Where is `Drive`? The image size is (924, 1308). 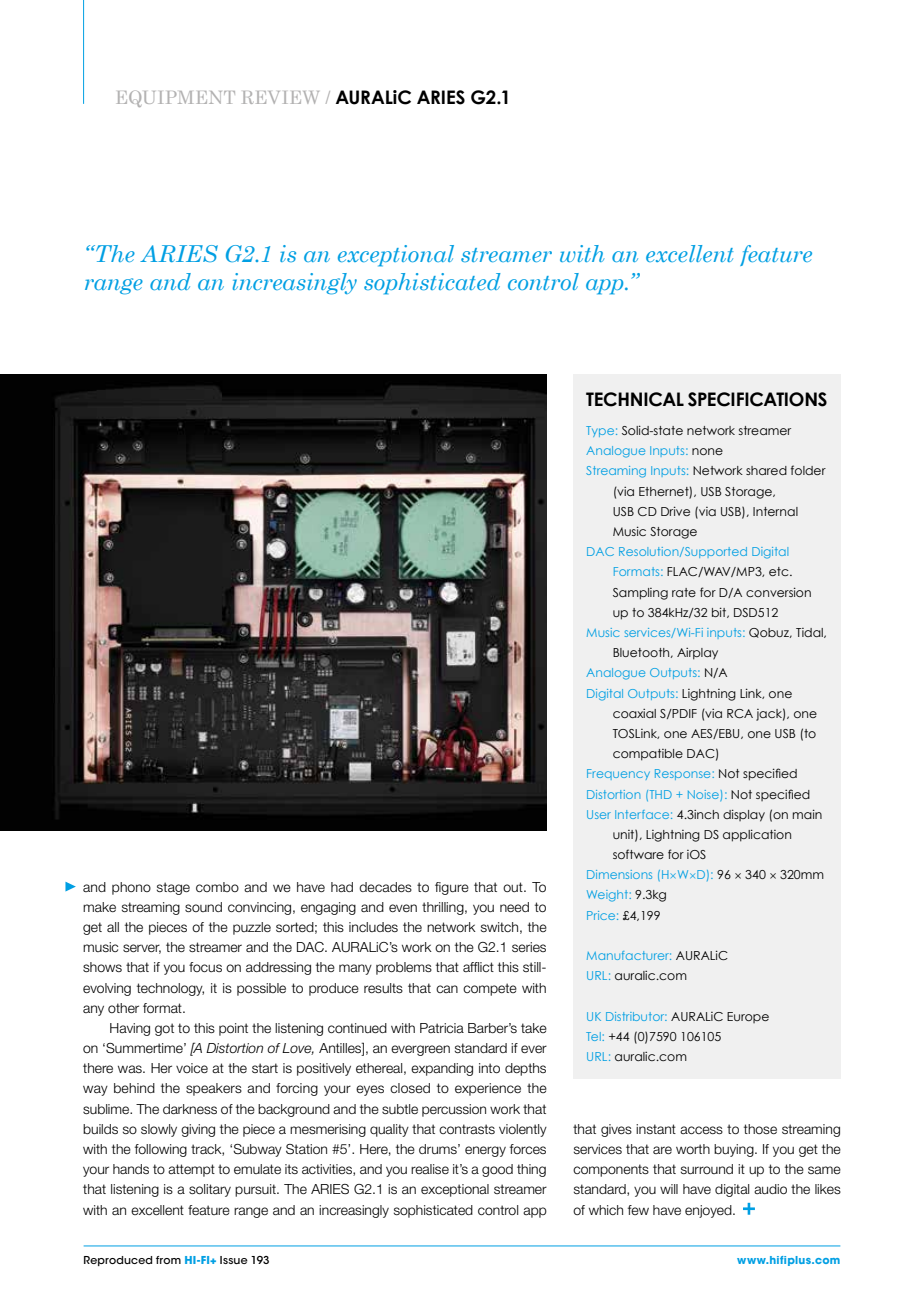
Drive is located at coordinates (675, 511).
